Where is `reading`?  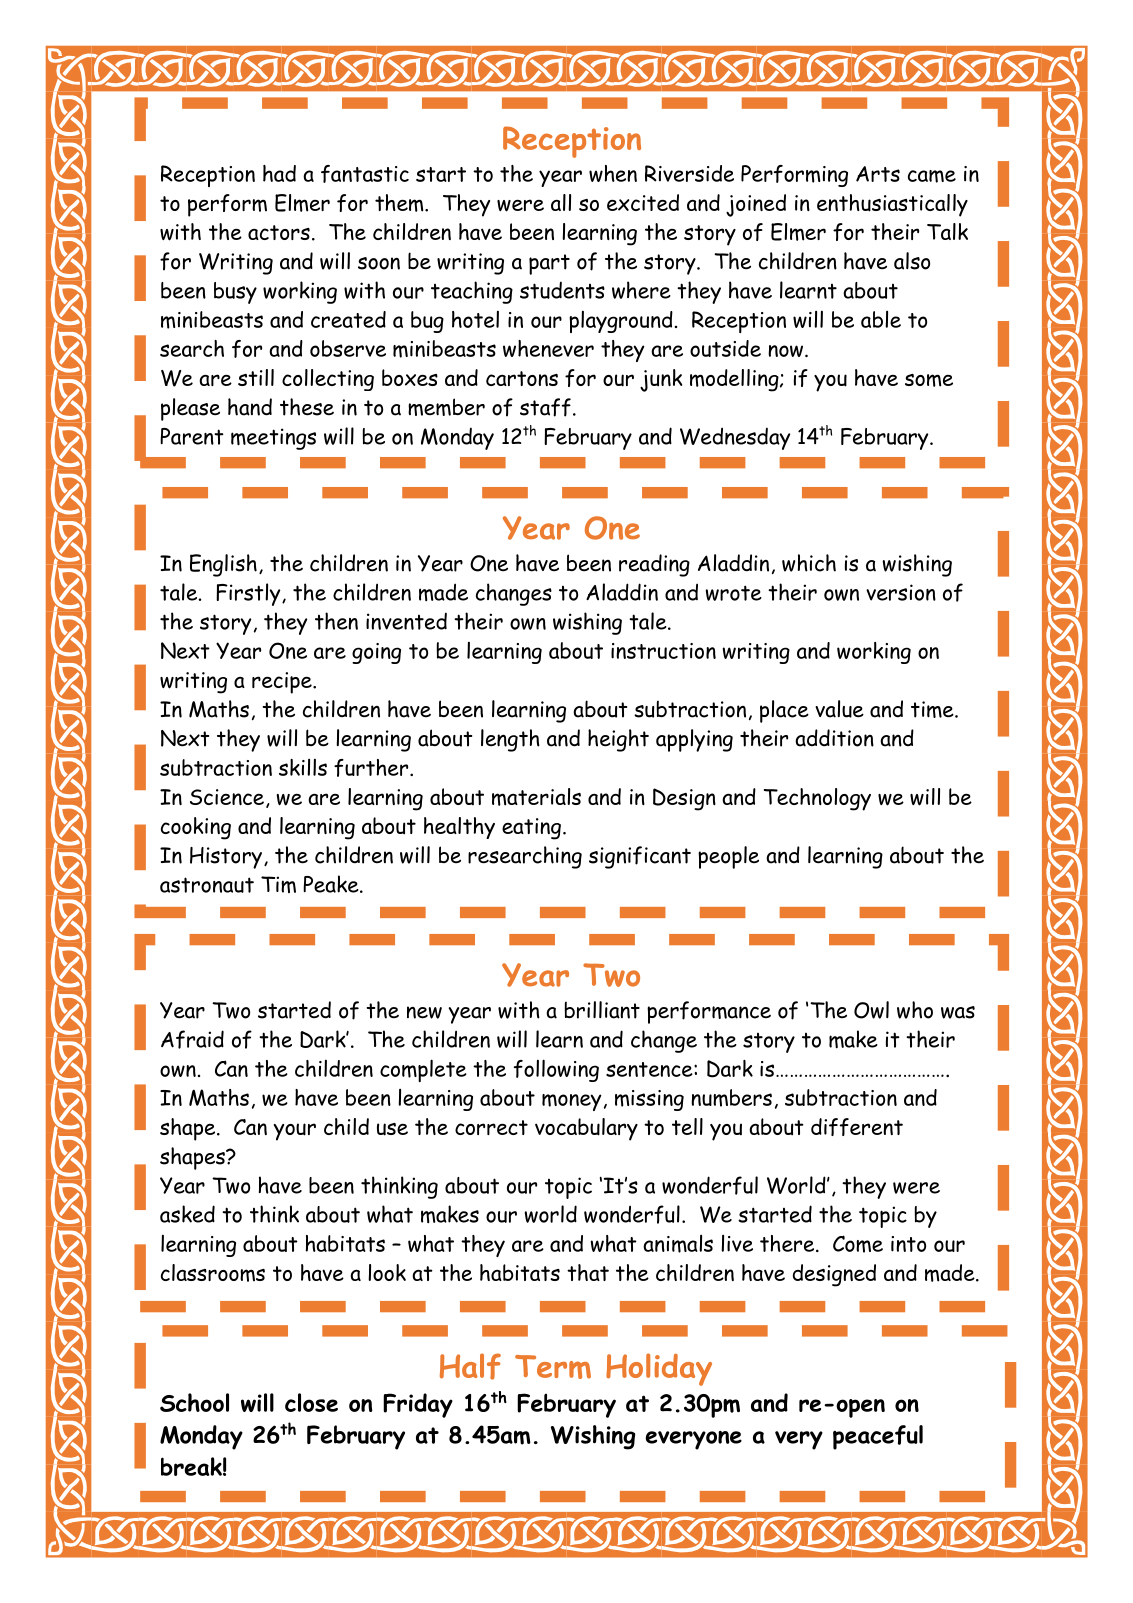 reading is located at coordinates (654, 565).
